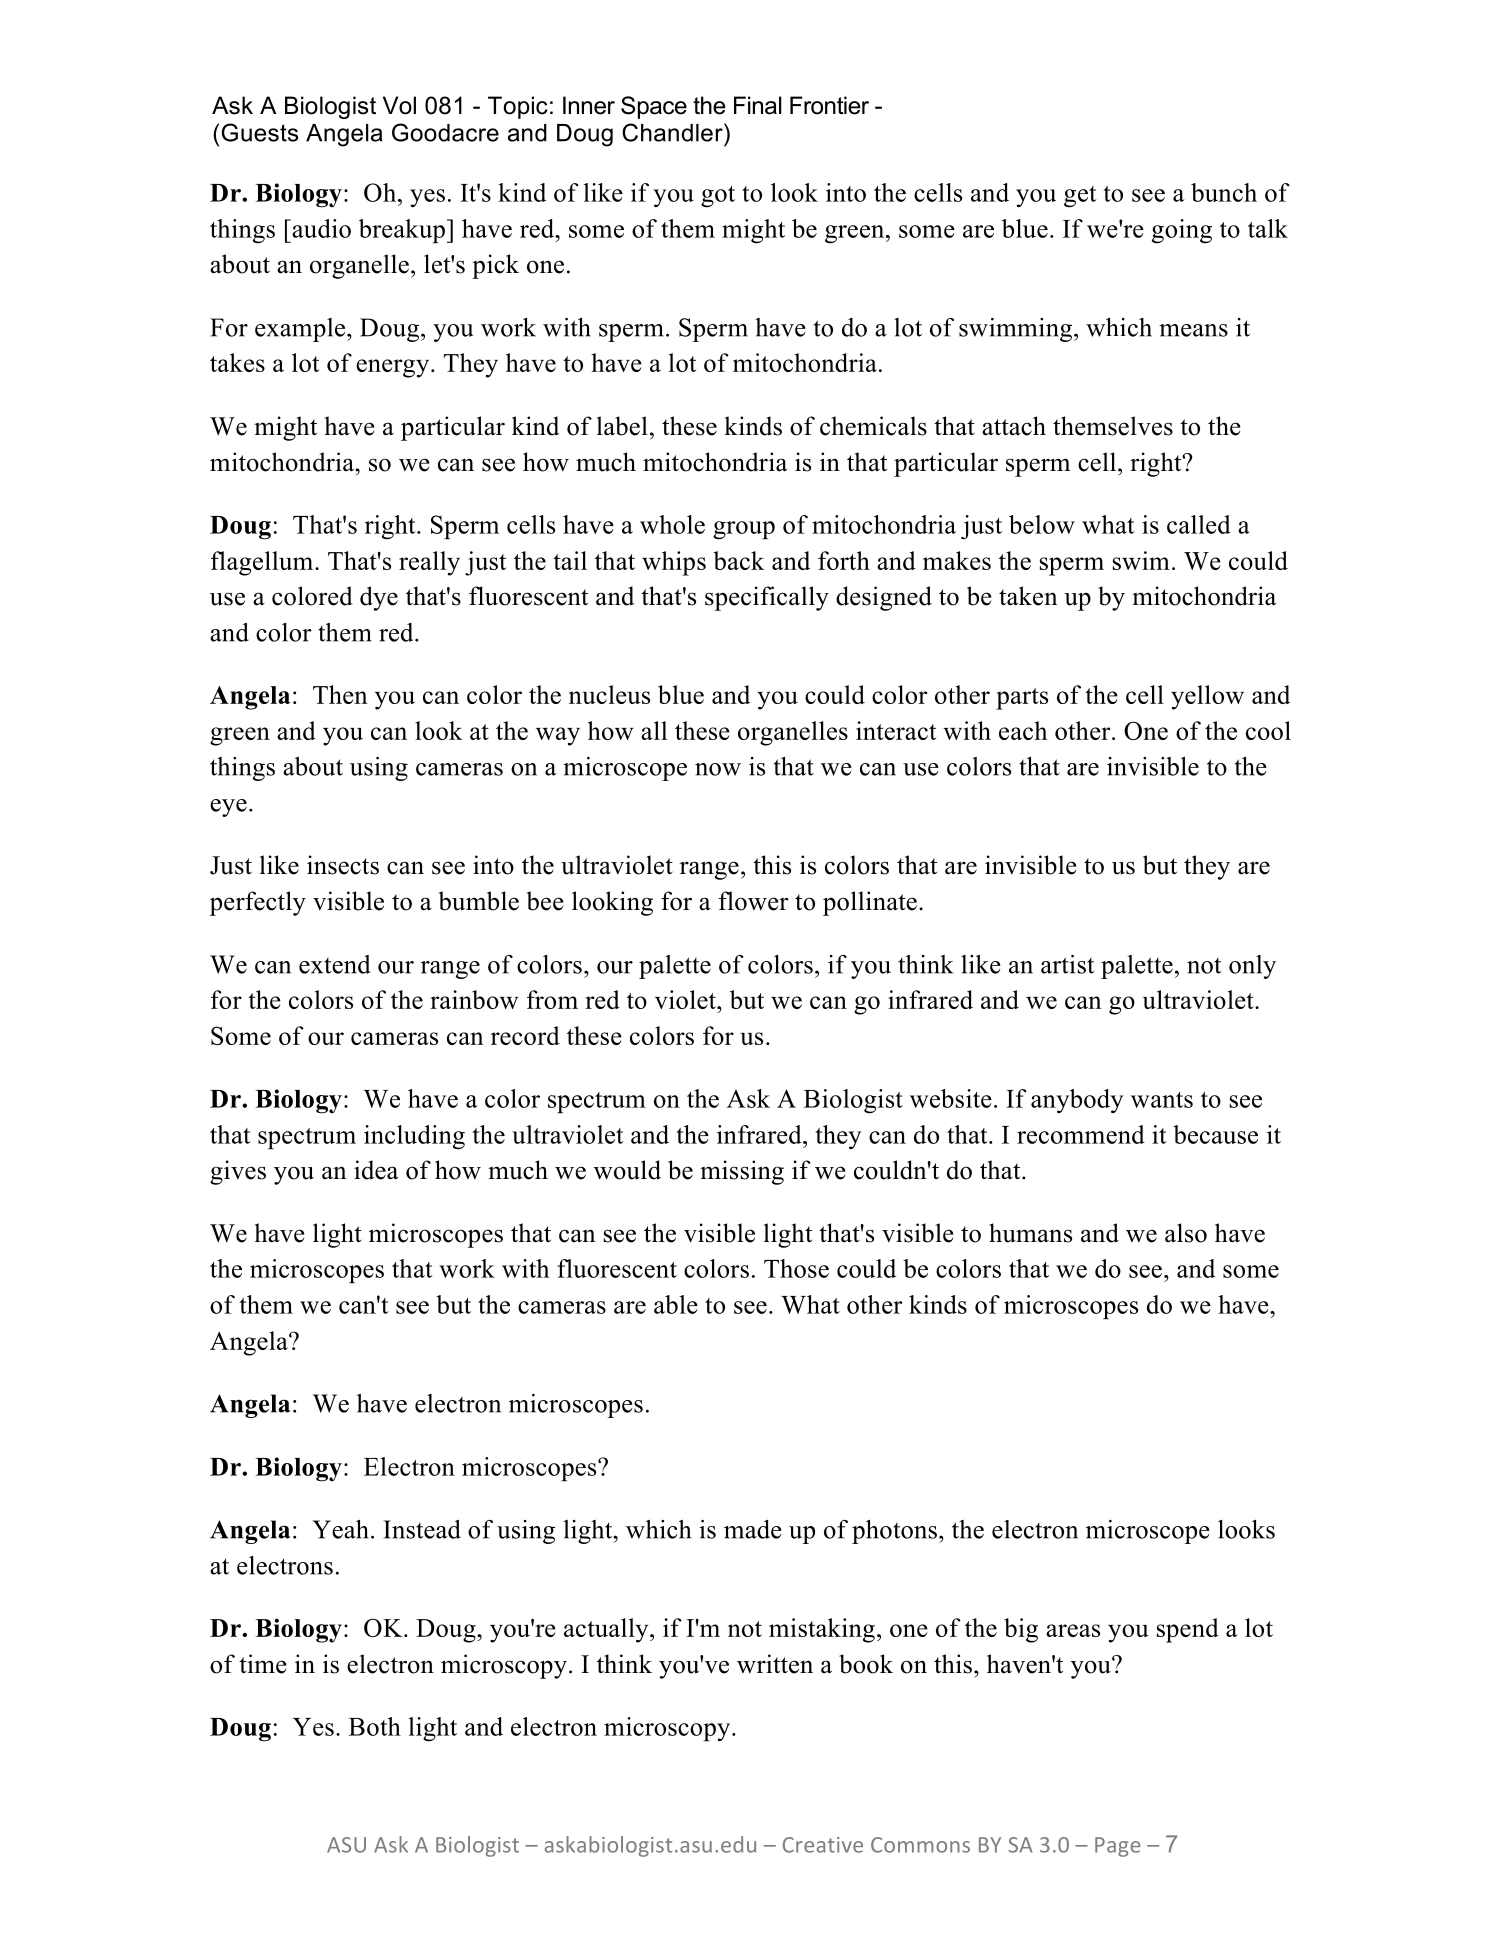  What do you see at coordinates (334, 964) in the screenshot?
I see `extend` at bounding box center [334, 964].
